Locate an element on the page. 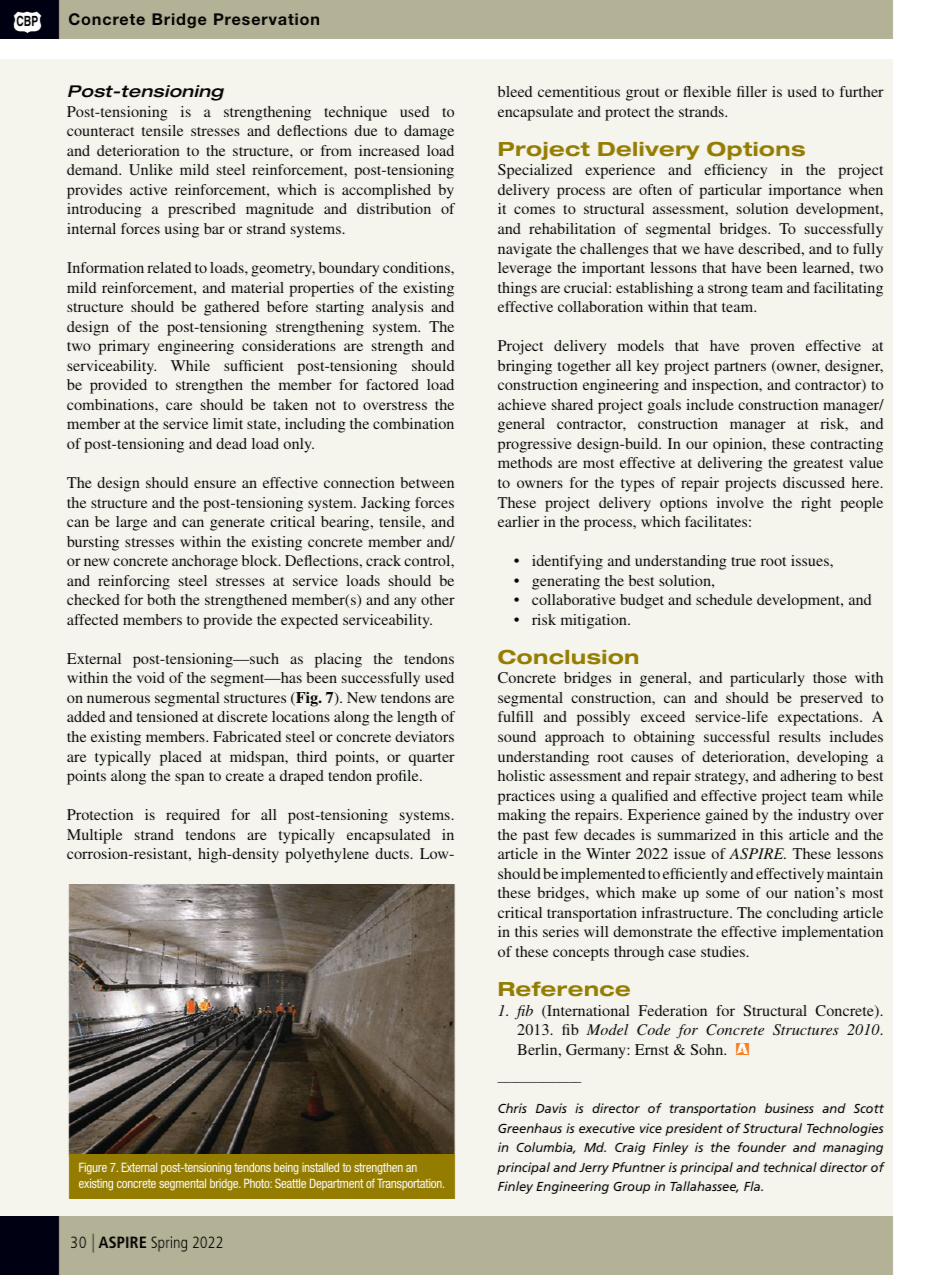 The width and height of the page is (952, 1275). other is located at coordinates (438, 599).
